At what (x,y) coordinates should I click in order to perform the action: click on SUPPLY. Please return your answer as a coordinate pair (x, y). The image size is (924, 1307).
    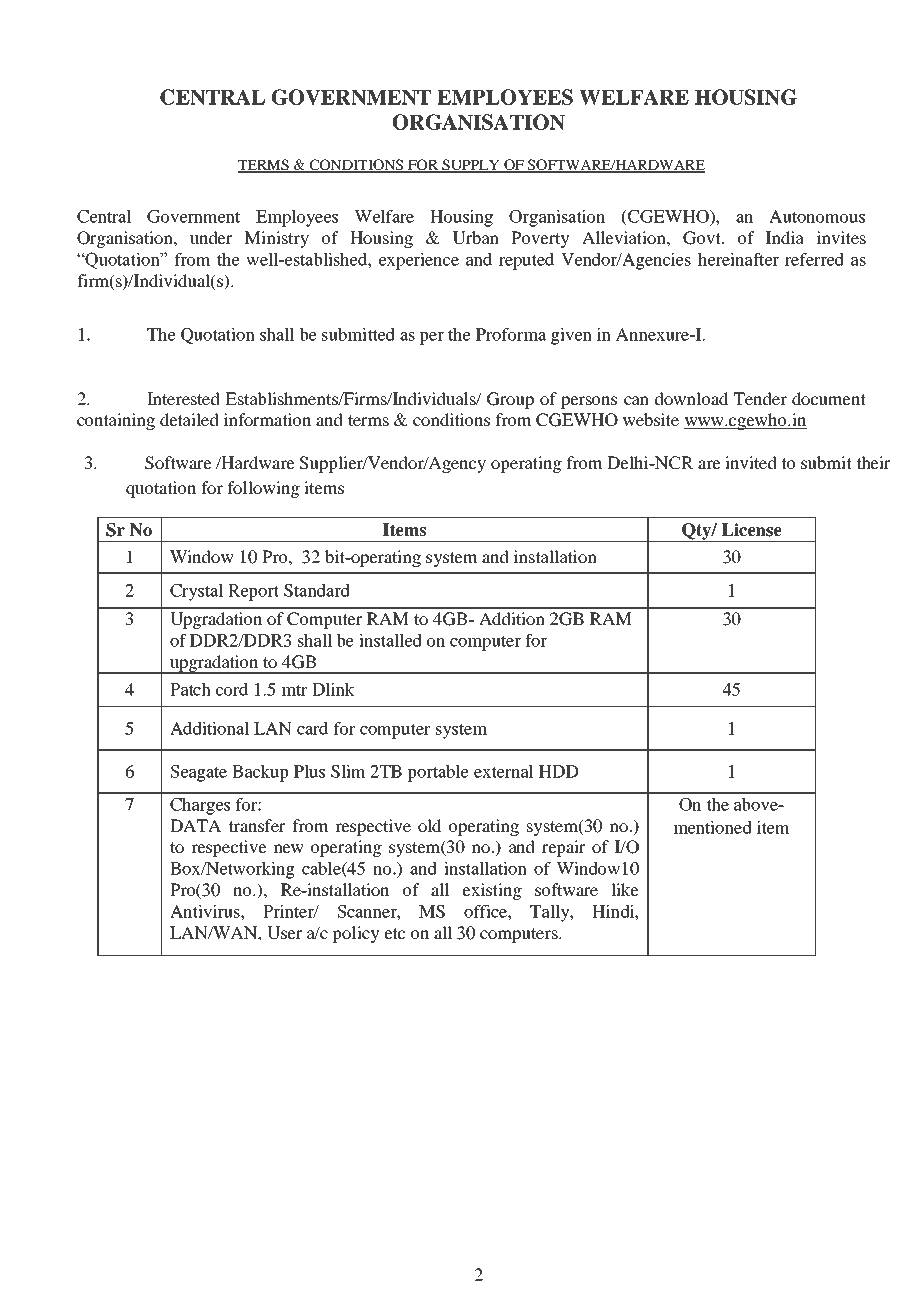
    Looking at the image, I should click on (471, 165).
